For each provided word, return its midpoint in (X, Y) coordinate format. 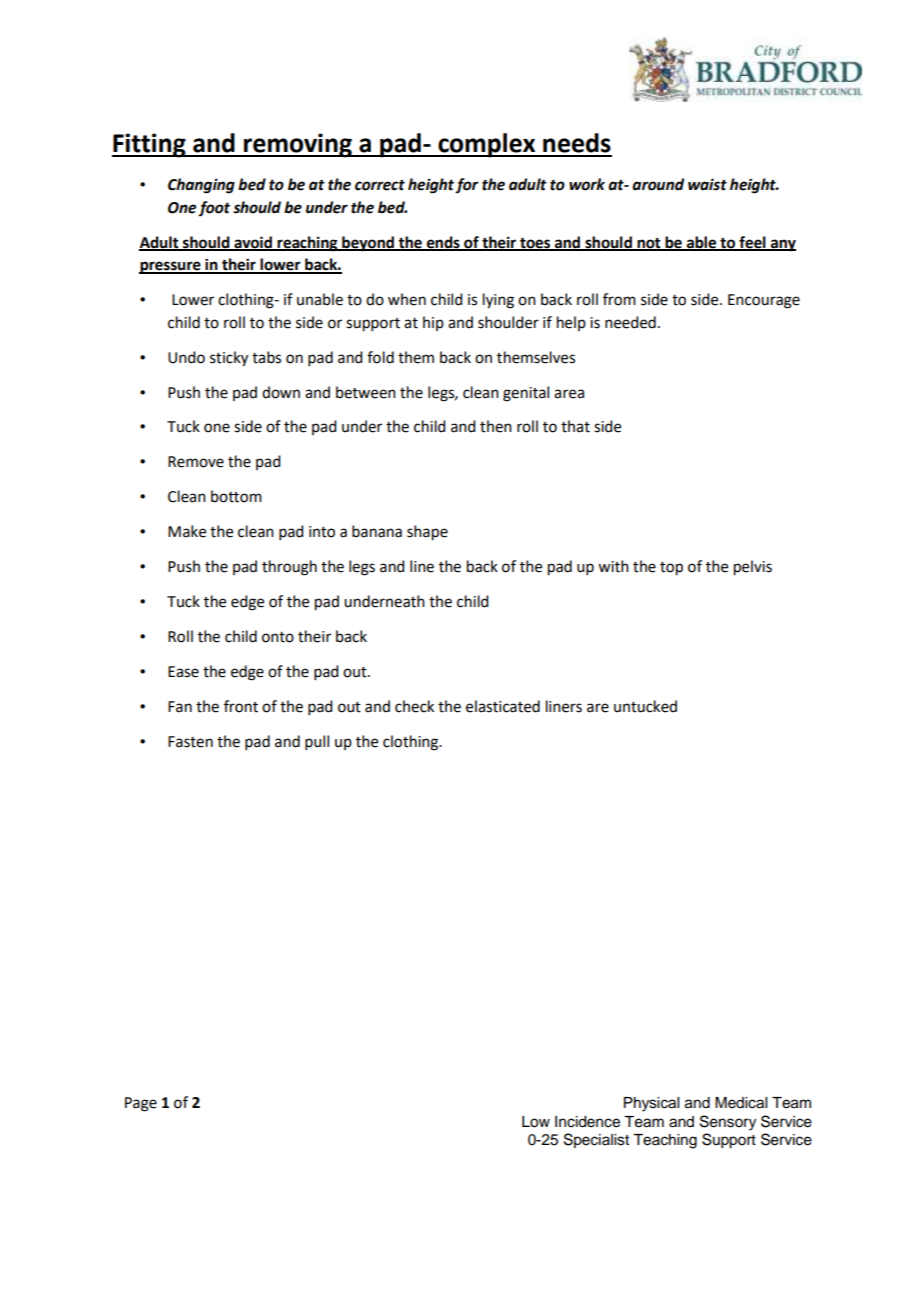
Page (141, 1104)
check (414, 706)
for (467, 185)
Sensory (728, 1123)
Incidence (587, 1122)
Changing (201, 186)
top (671, 569)
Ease (183, 672)
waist (707, 184)
